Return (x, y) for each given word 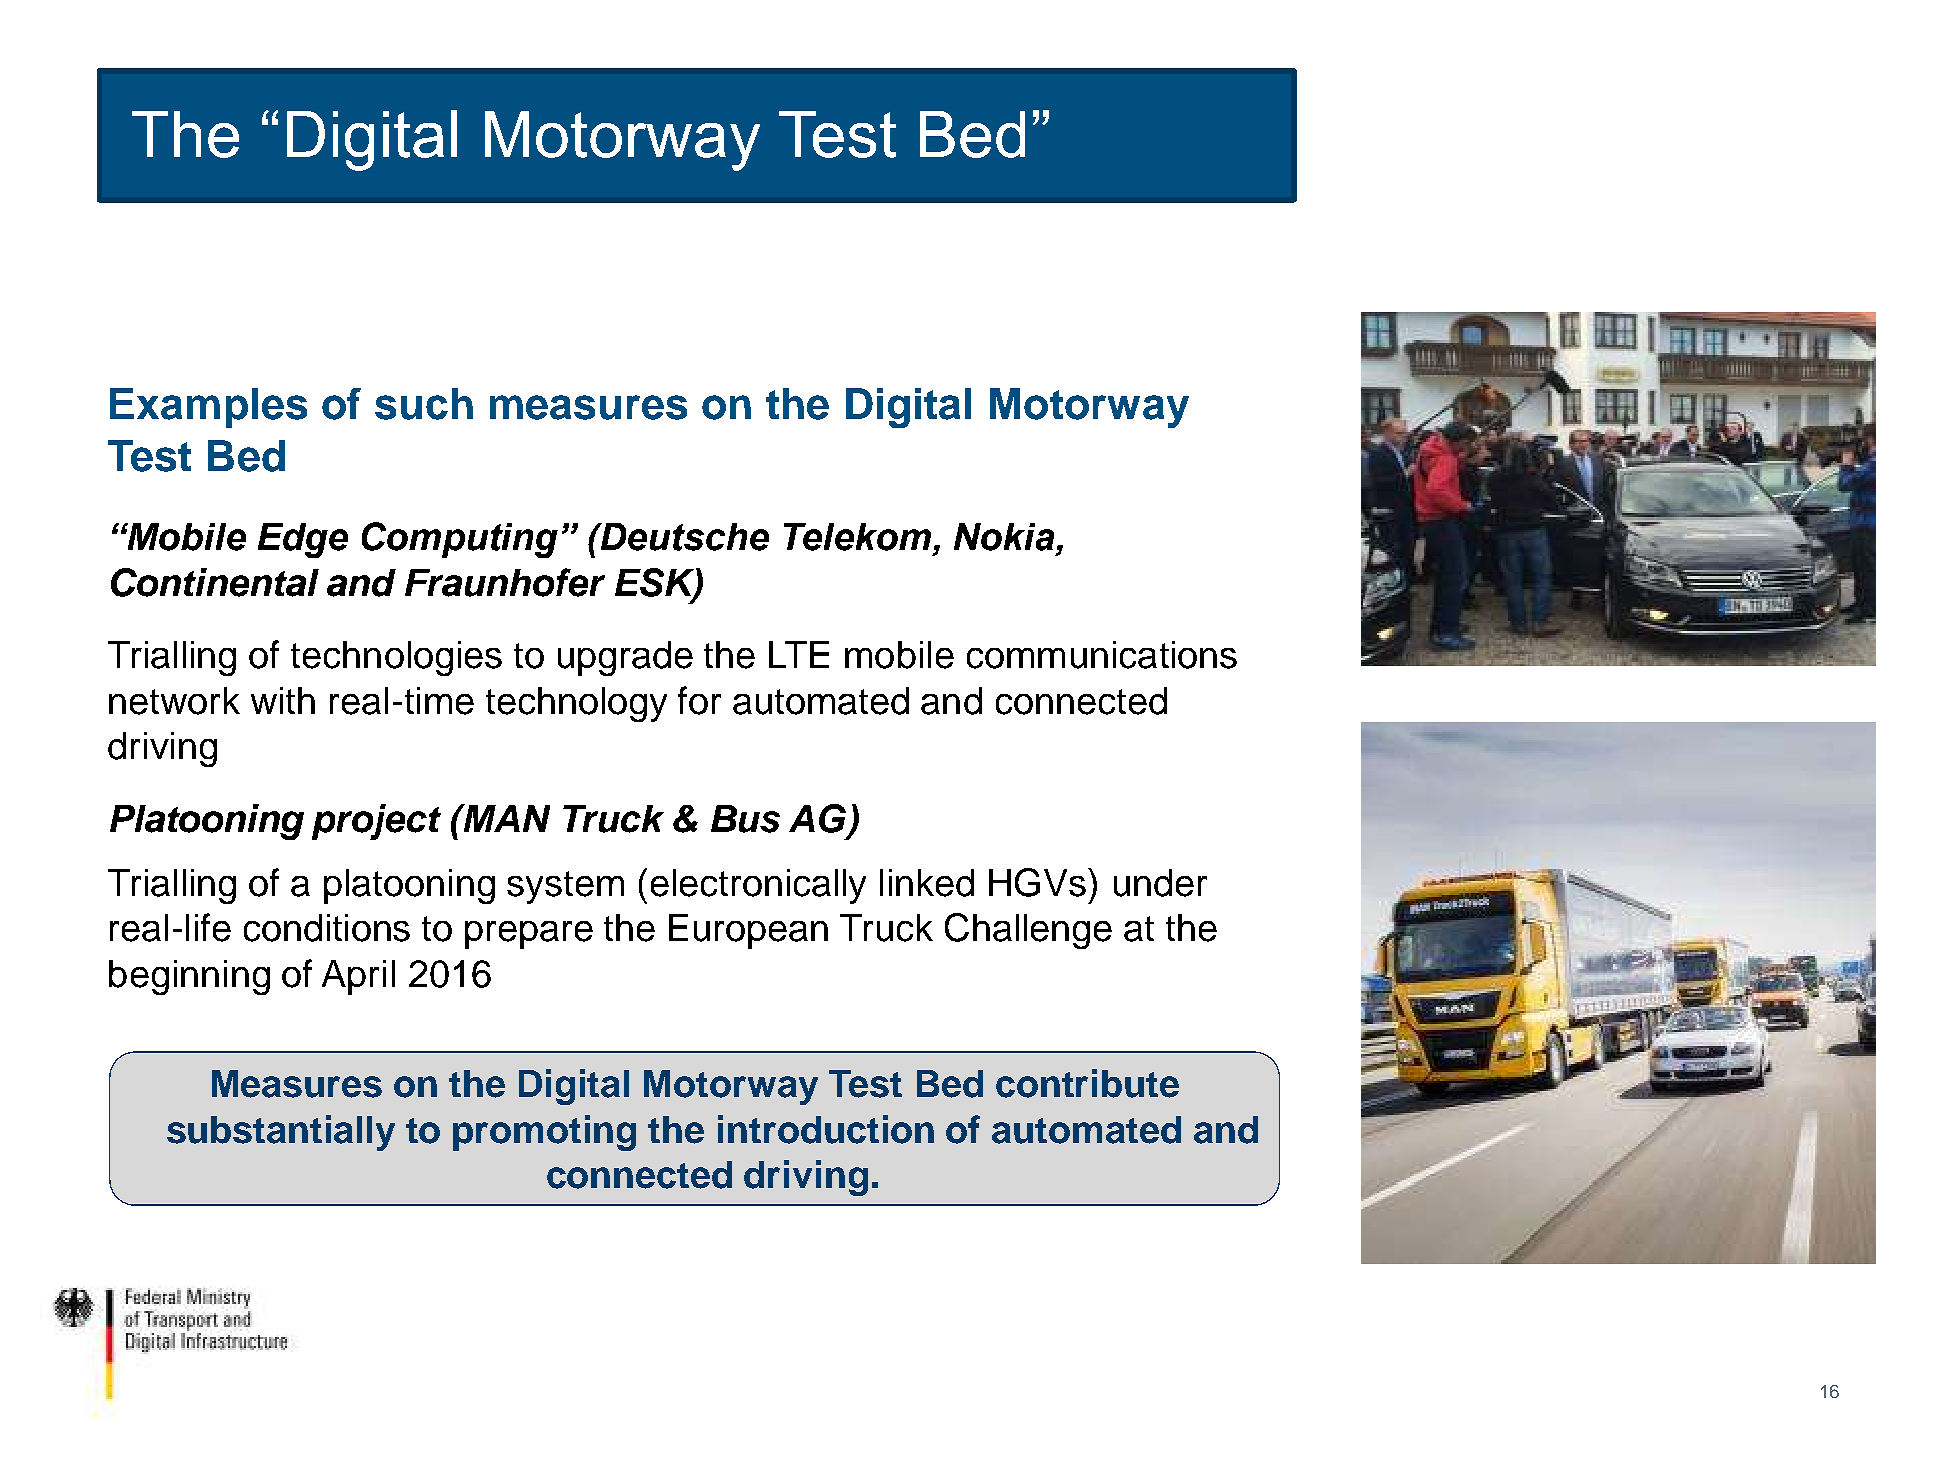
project (376, 822)
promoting (544, 1133)
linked (927, 883)
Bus (745, 819)
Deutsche (684, 537)
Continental (215, 582)
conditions (327, 928)
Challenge (1028, 931)
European (748, 931)
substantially (281, 1133)
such (424, 404)
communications (1102, 655)
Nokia (1004, 537)
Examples (208, 408)
